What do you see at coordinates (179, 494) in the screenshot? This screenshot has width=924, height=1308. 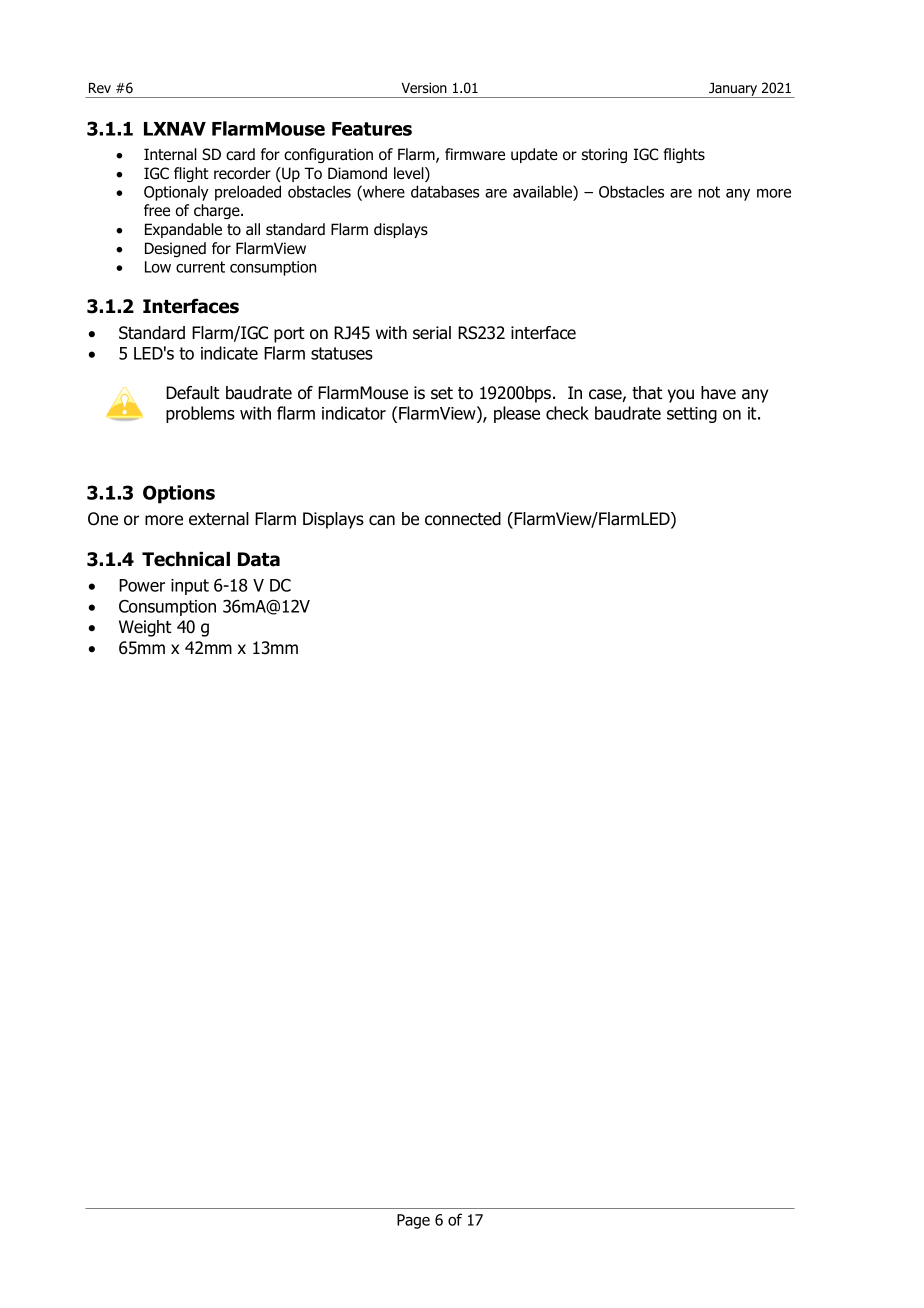 I see `Options` at bounding box center [179, 494].
